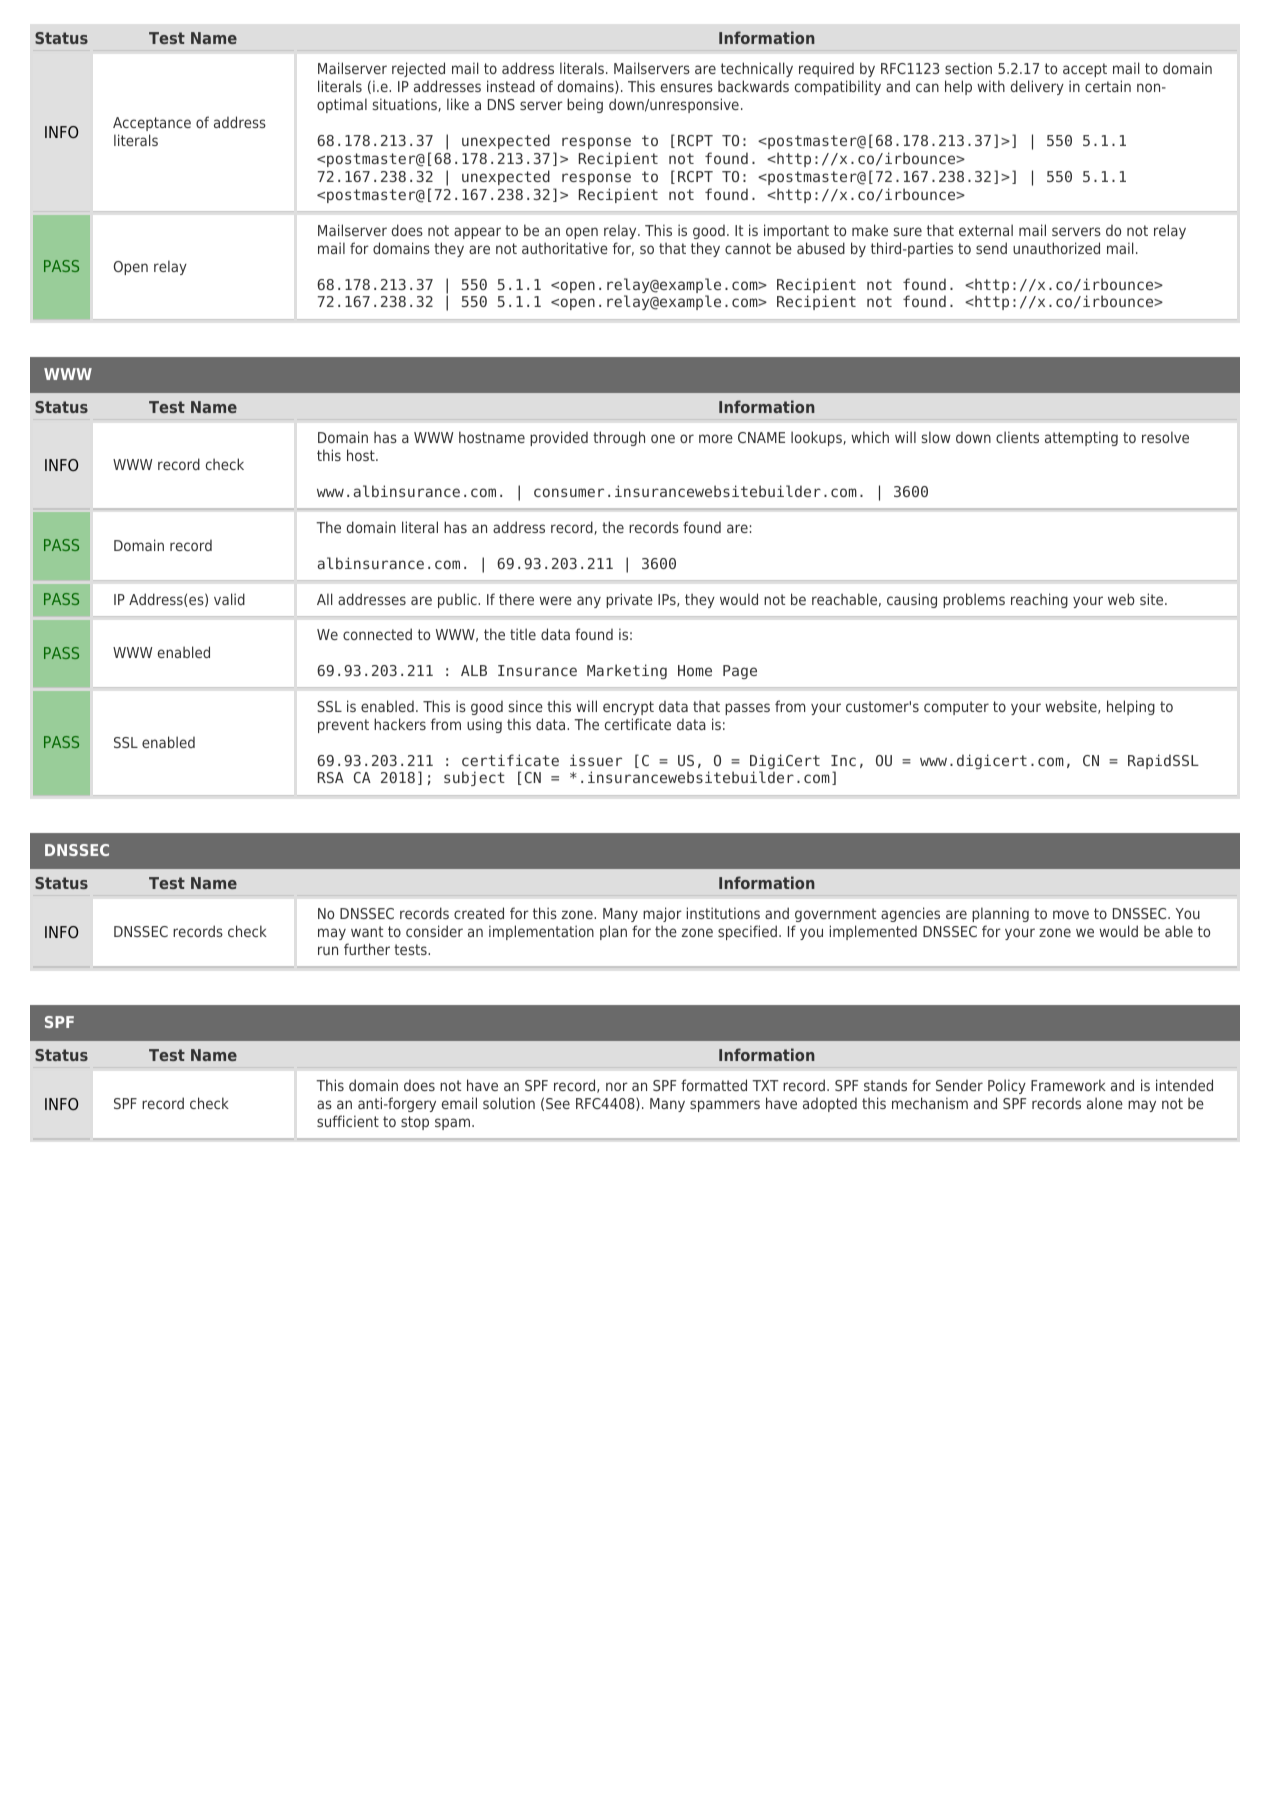  I want to click on rejected, so click(418, 69).
